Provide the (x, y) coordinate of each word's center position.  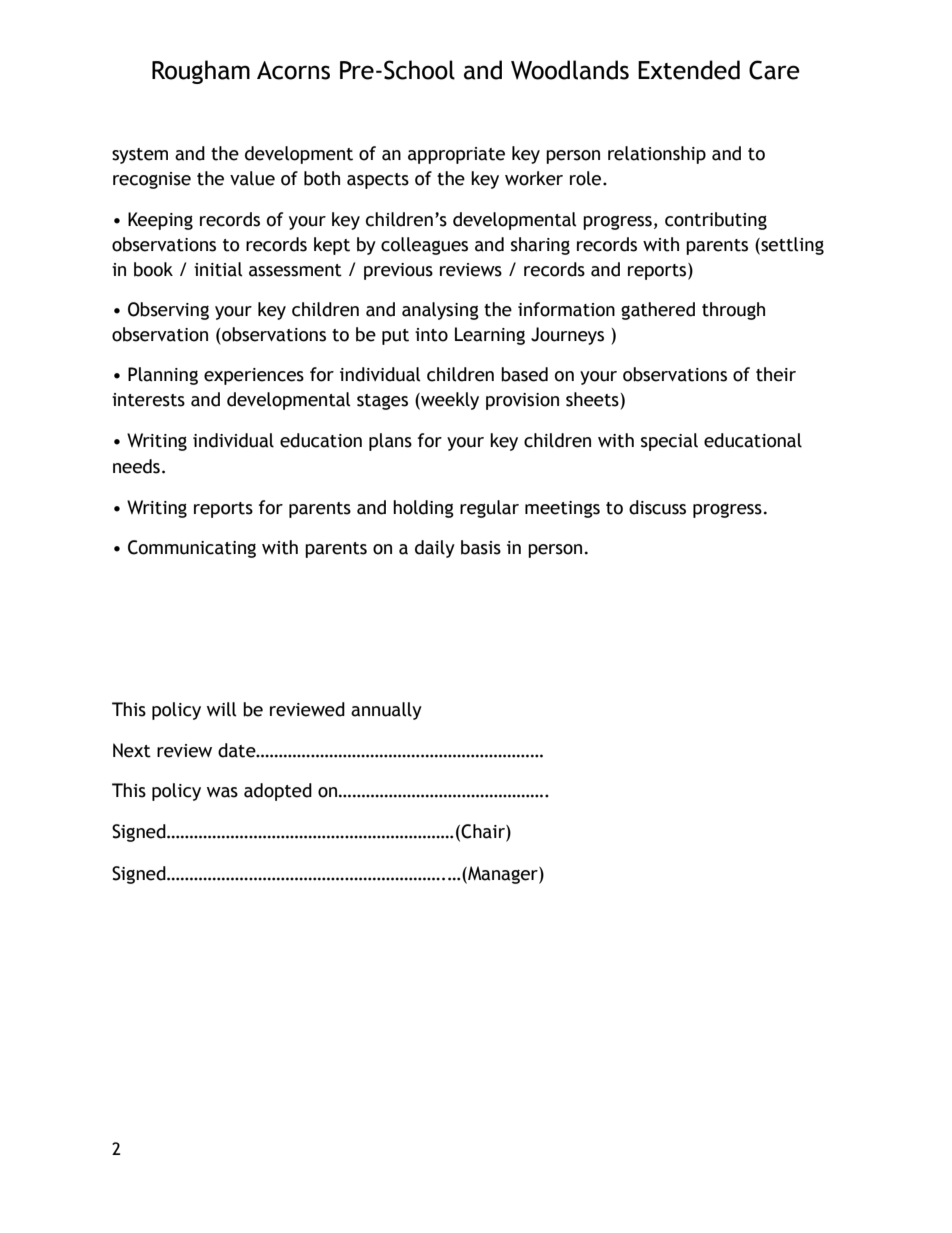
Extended (689, 70)
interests (148, 400)
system (140, 156)
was (222, 792)
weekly (449, 401)
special (669, 442)
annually (386, 711)
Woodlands (570, 70)
